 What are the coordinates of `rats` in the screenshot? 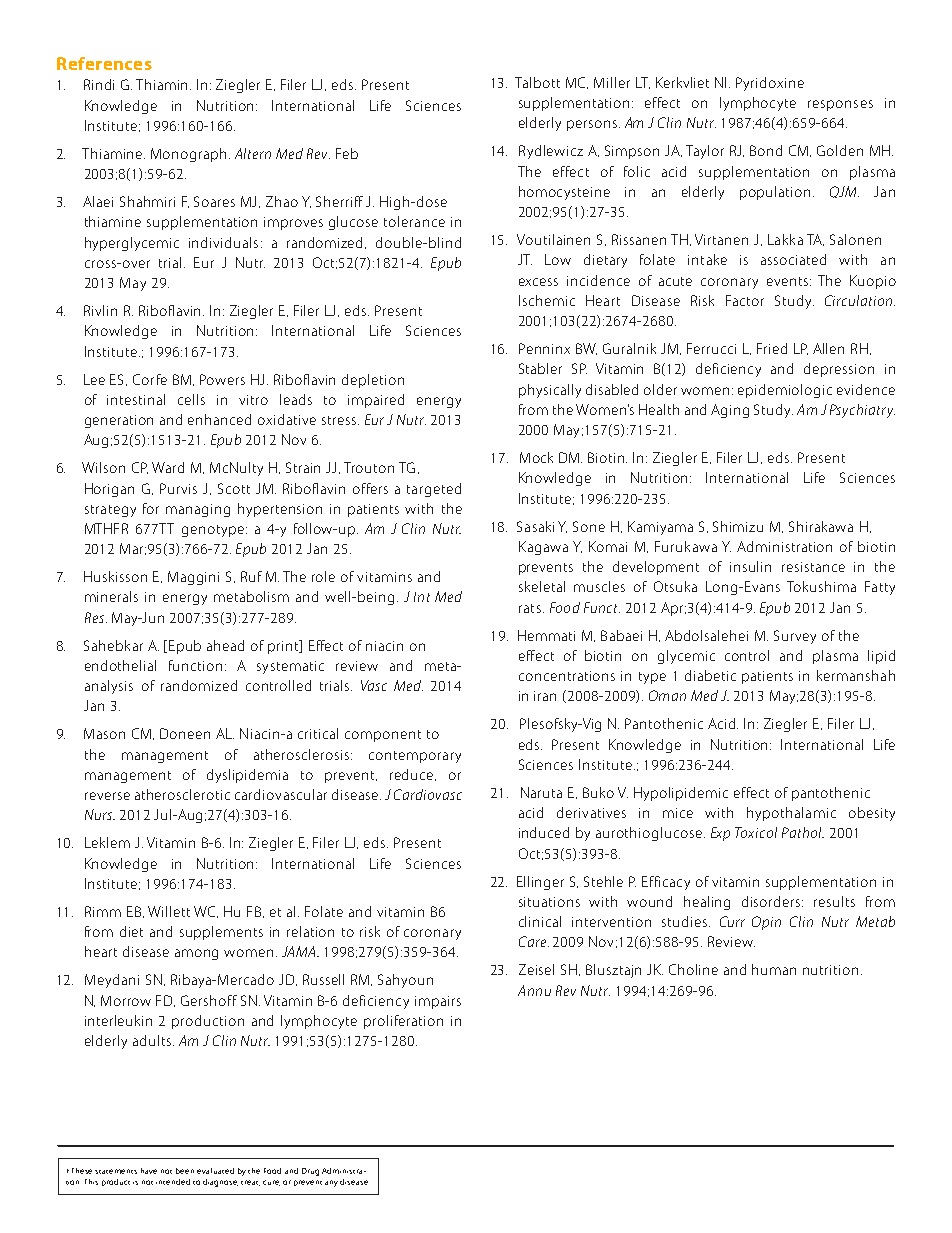 It's located at (530, 608).
